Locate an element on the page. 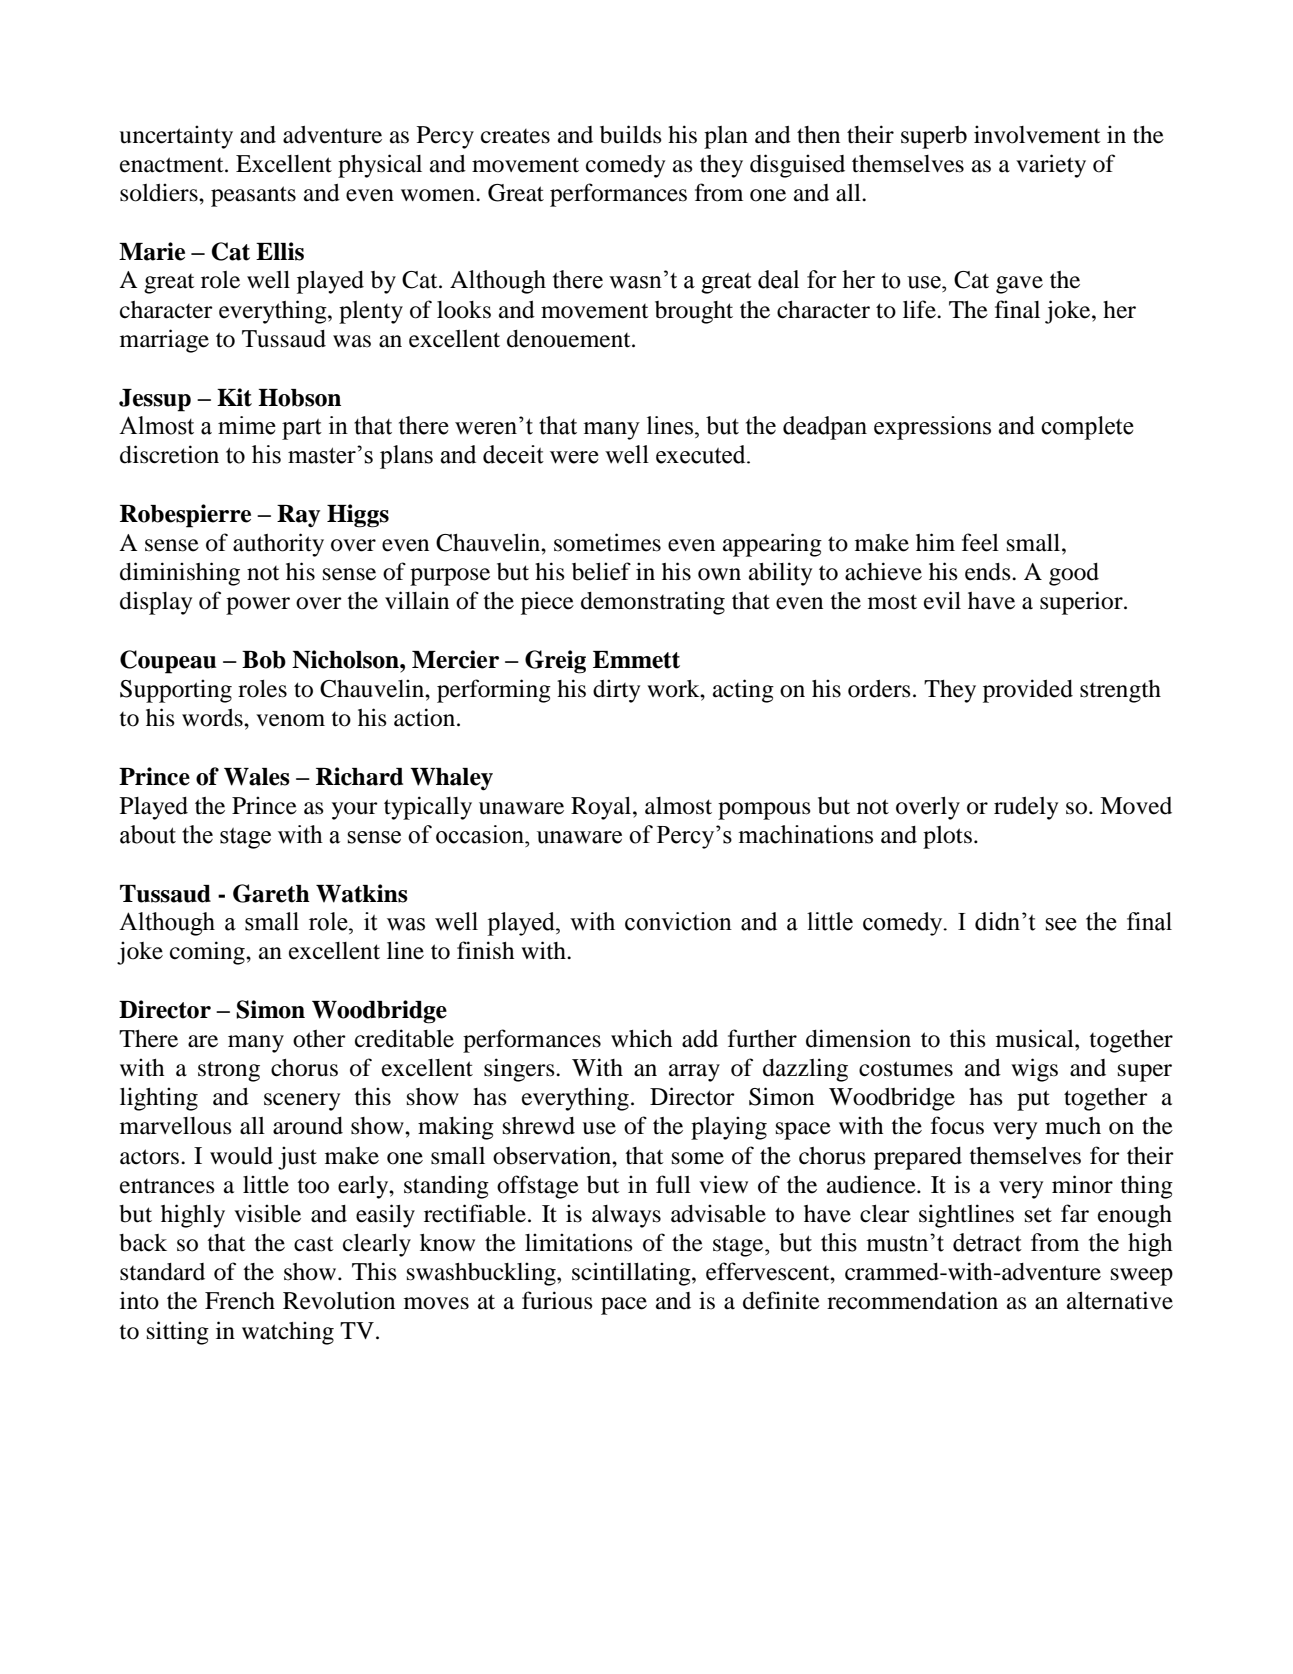  feel is located at coordinates (980, 542).
